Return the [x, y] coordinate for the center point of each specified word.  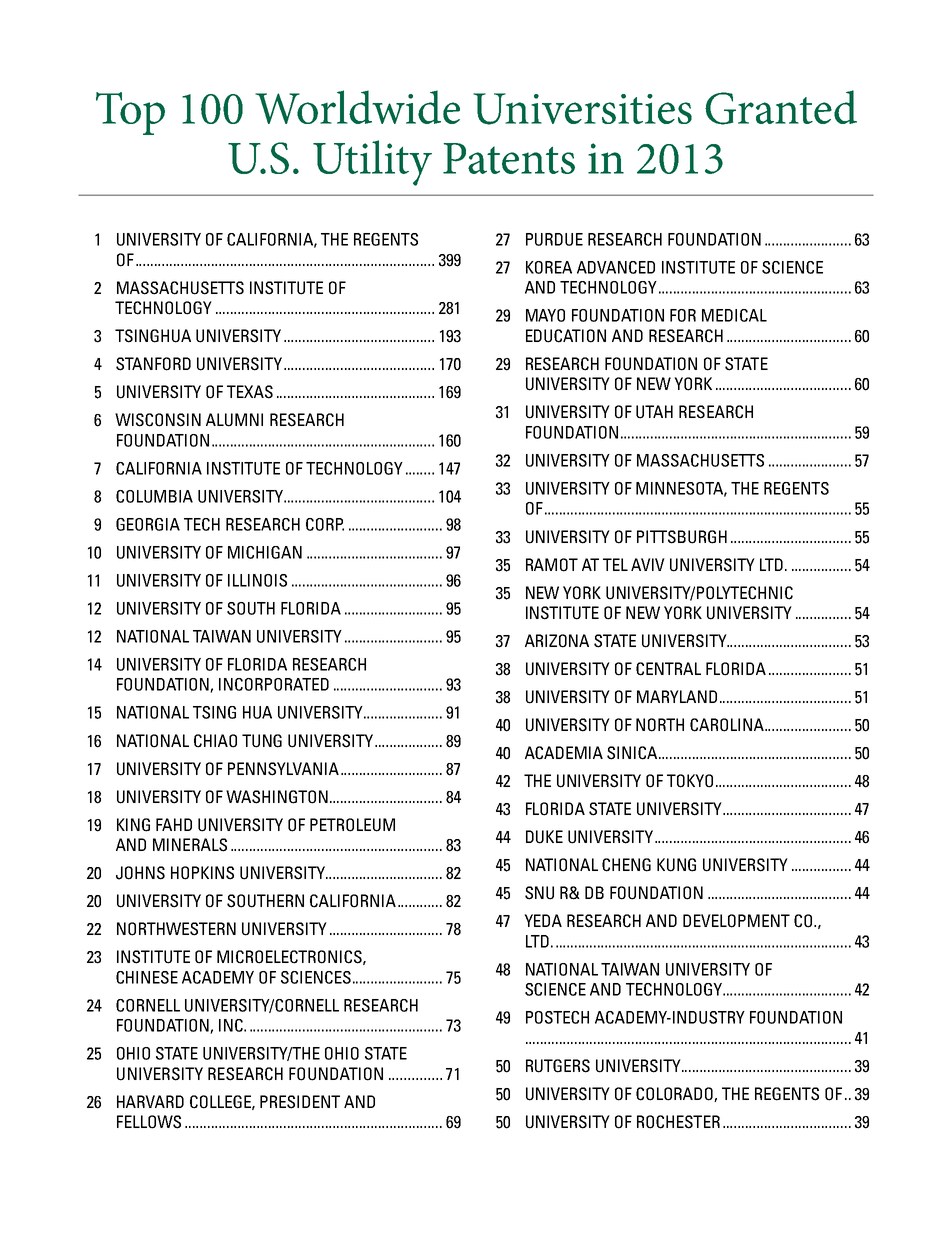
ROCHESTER [678, 1122]
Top [130, 113]
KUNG [676, 865]
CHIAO [215, 741]
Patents [509, 158]
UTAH [654, 412]
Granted [781, 107]
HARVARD [150, 1101]
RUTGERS [558, 1066]
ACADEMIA [564, 753]
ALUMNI [234, 420]
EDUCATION [566, 336]
